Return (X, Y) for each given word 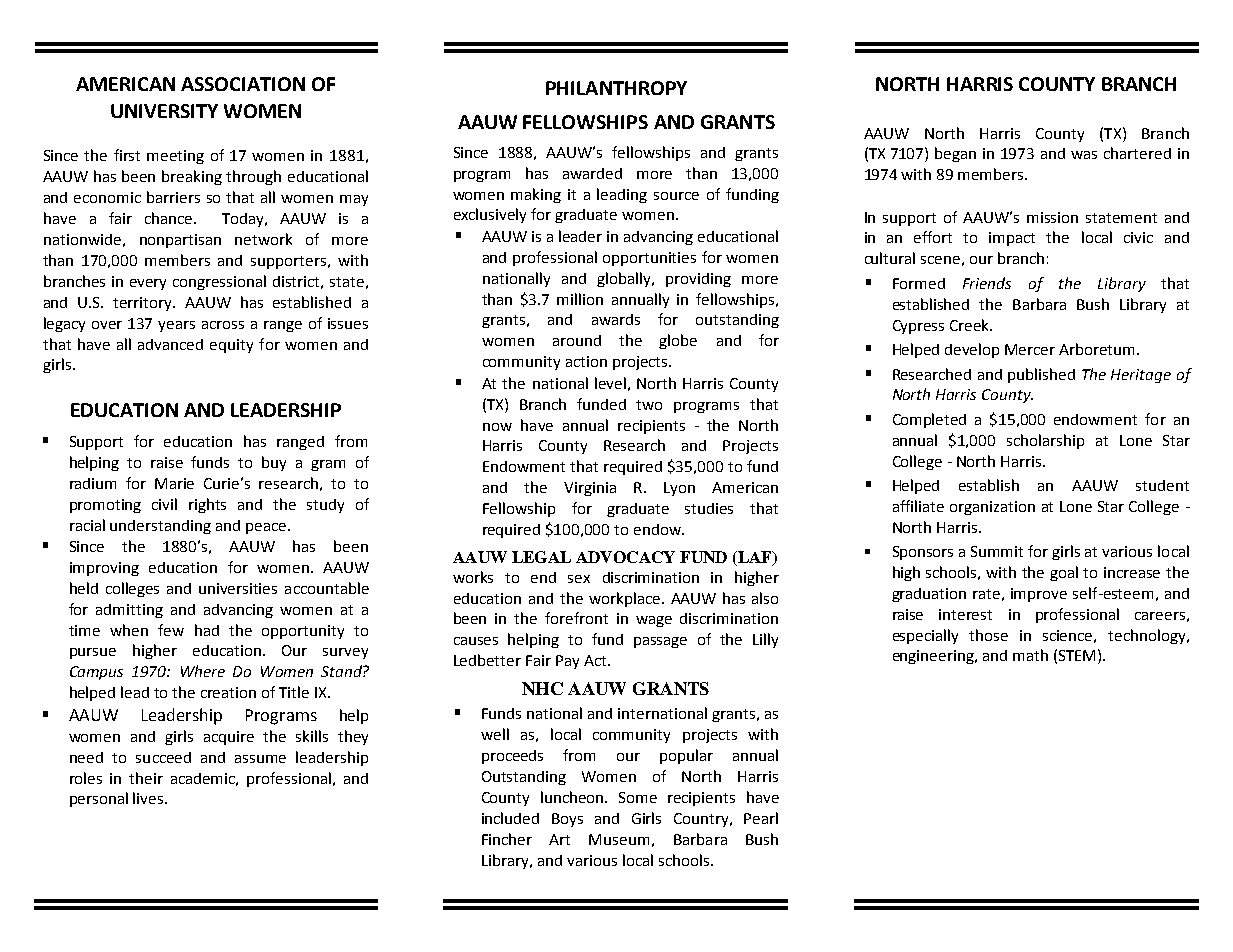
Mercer (1030, 349)
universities (238, 588)
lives (149, 798)
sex (579, 579)
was (1084, 155)
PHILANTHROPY (616, 88)
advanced (170, 344)
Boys (567, 820)
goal (1064, 573)
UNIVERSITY (164, 111)
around (577, 340)
